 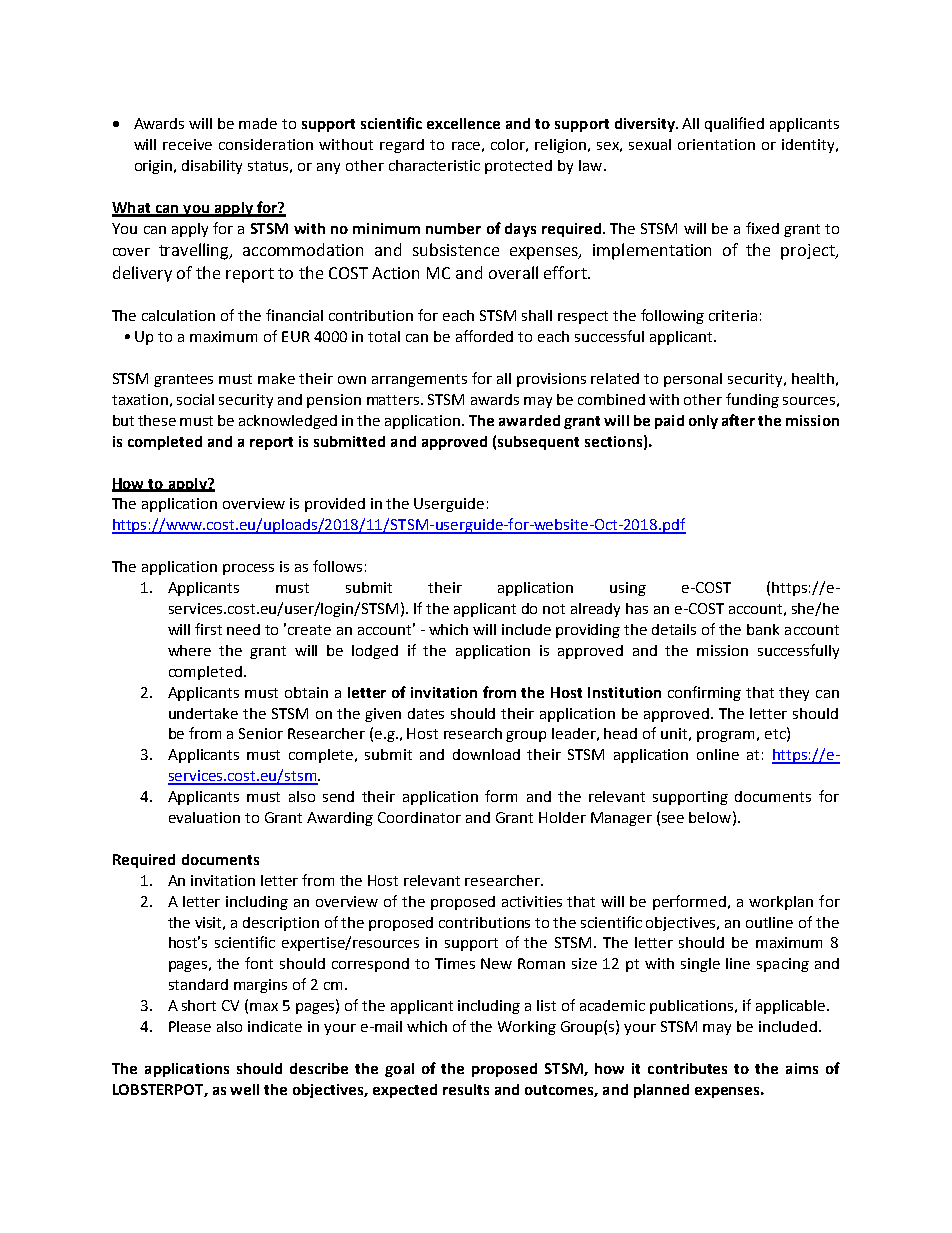 What do you see at coordinates (212, 167) in the page?
I see `disability` at bounding box center [212, 167].
